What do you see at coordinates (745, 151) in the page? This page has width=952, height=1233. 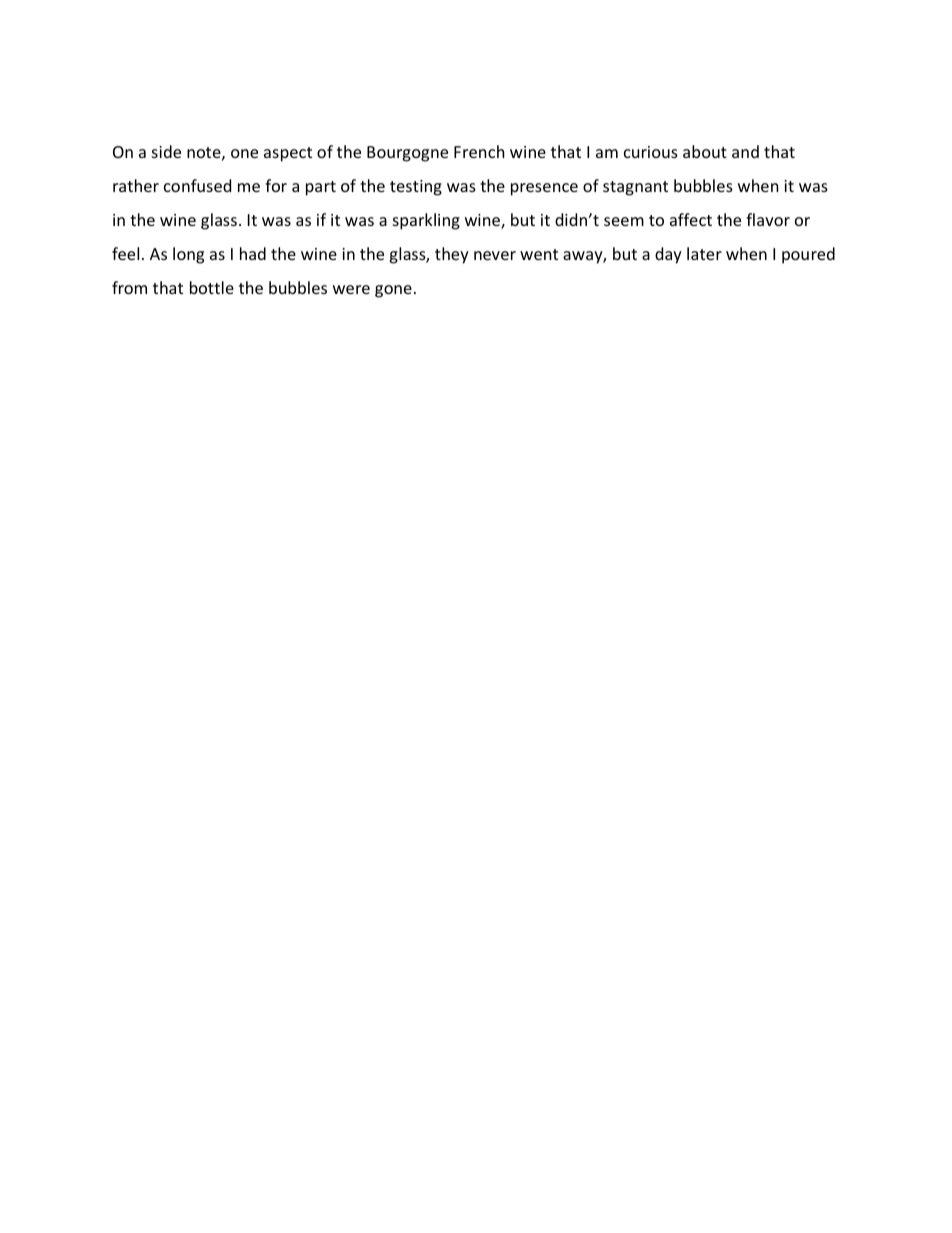 I see `and` at bounding box center [745, 151].
